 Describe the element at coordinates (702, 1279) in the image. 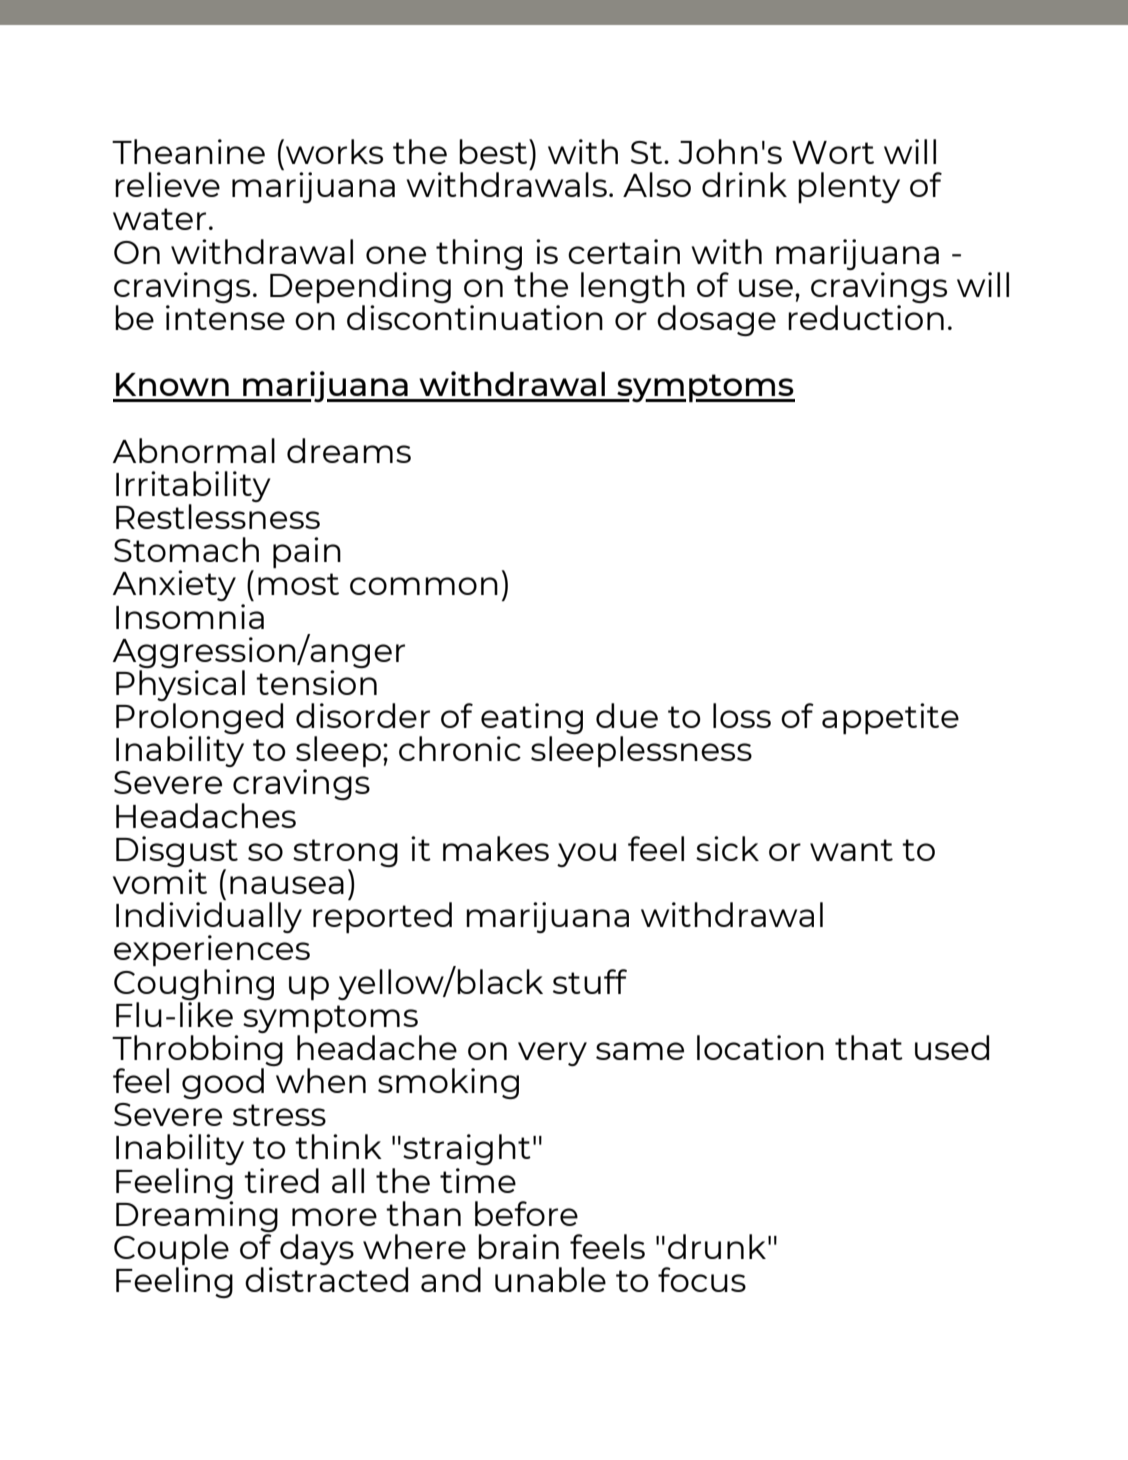

I see `focus` at that location.
